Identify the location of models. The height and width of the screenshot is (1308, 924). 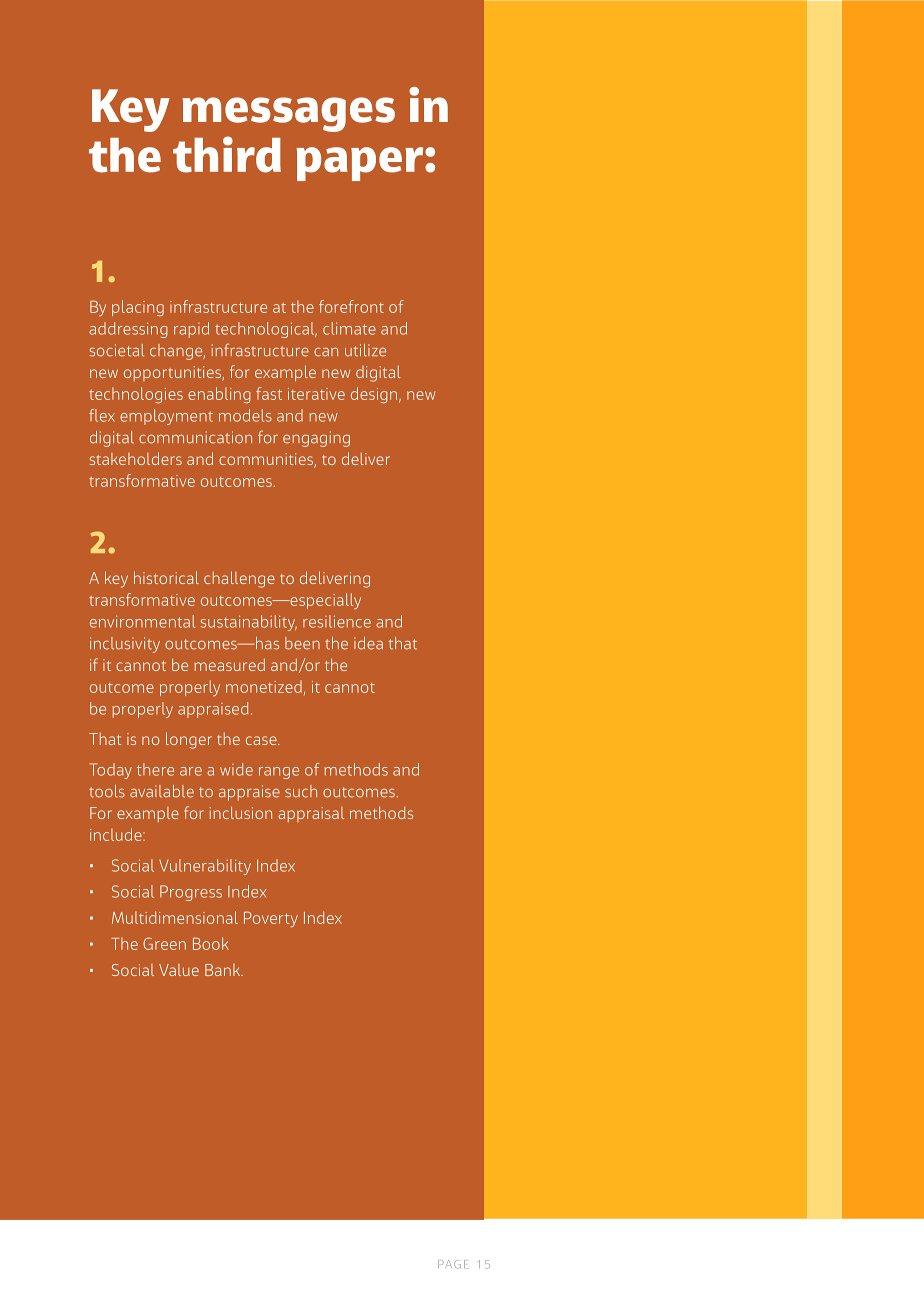
(245, 415).
